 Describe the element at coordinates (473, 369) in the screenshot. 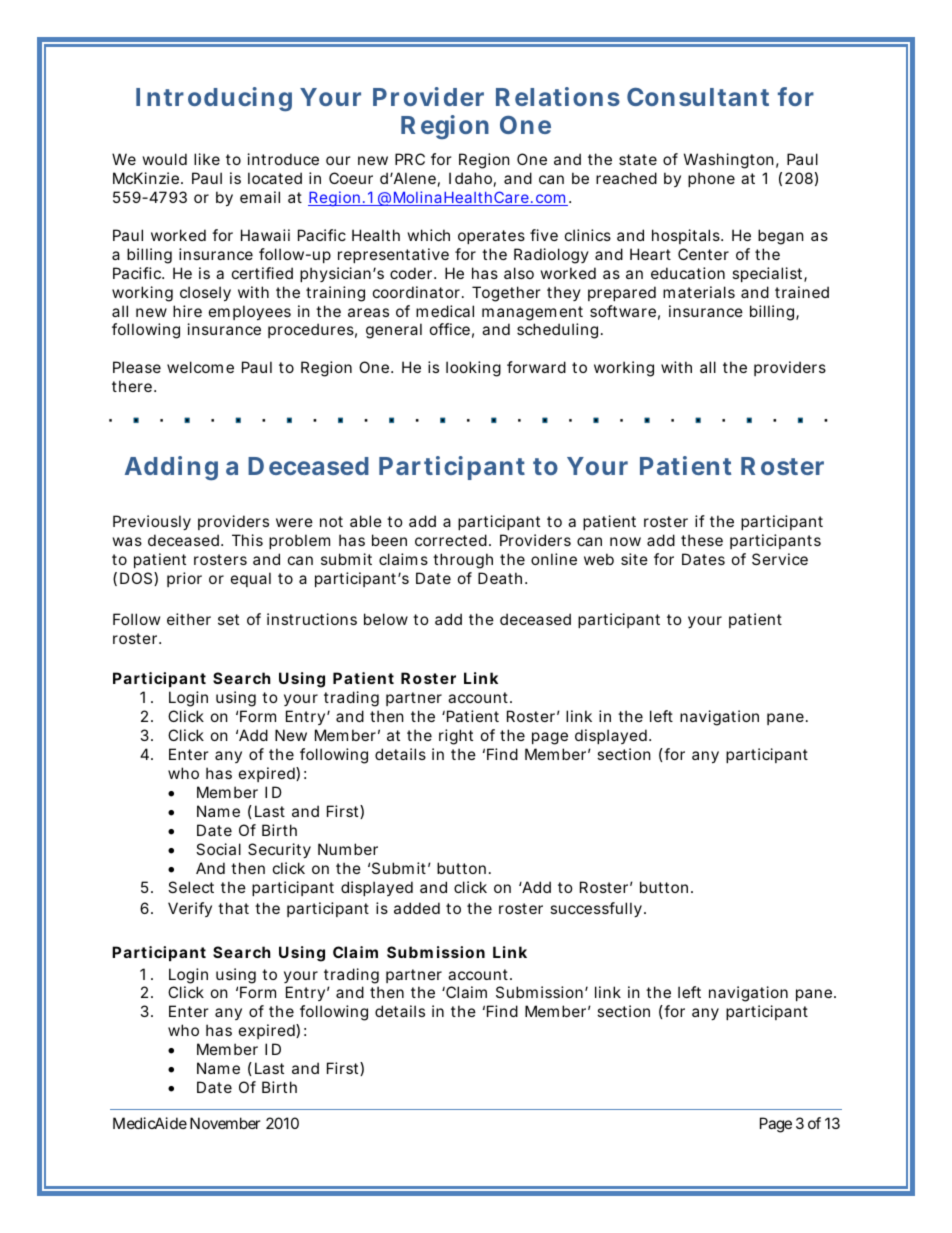

I see `looking` at that location.
